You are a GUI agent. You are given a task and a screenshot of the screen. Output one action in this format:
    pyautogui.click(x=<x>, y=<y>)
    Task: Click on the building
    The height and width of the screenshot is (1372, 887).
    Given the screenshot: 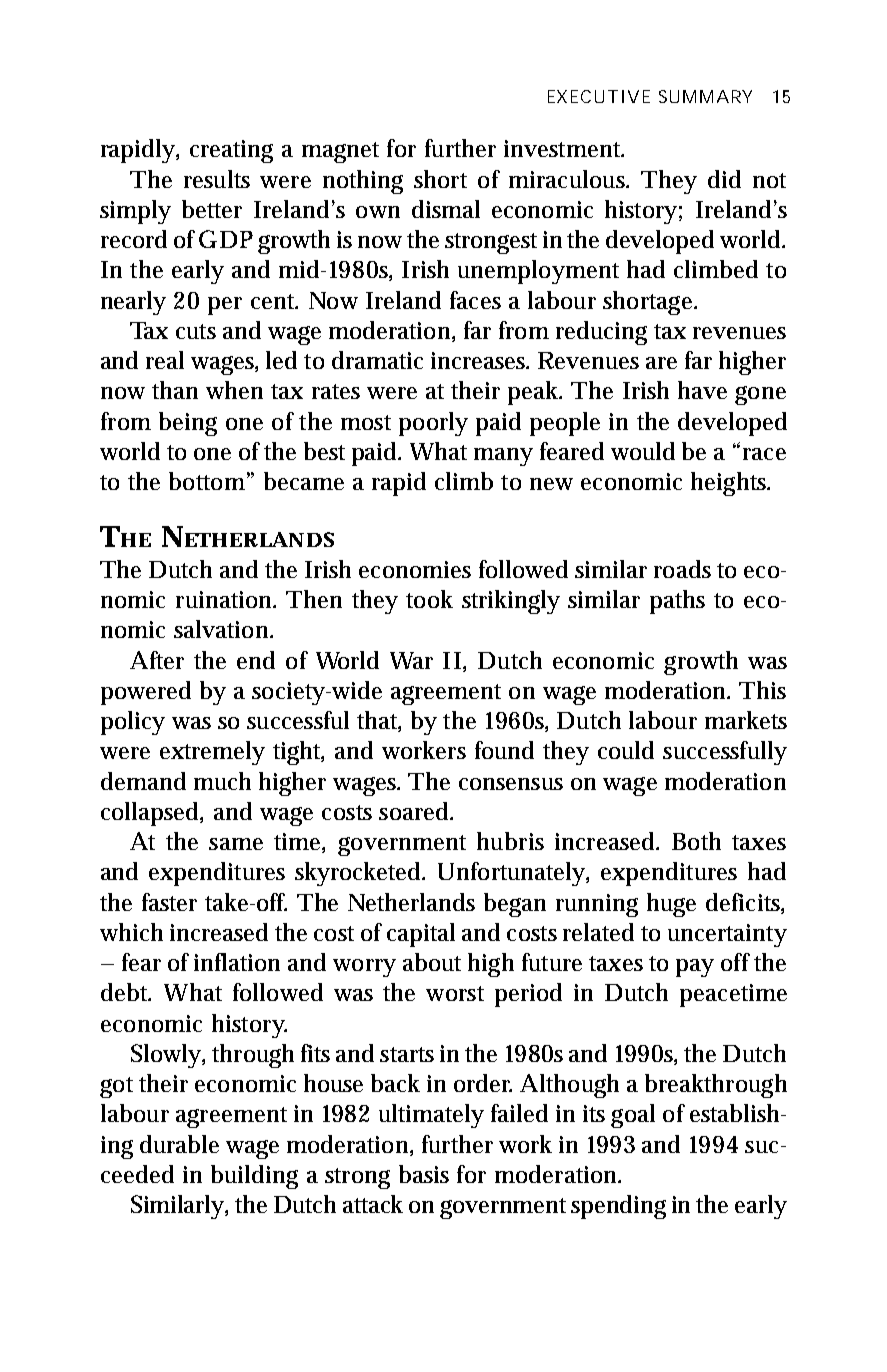 What is the action you would take?
    pyautogui.click(x=254, y=1177)
